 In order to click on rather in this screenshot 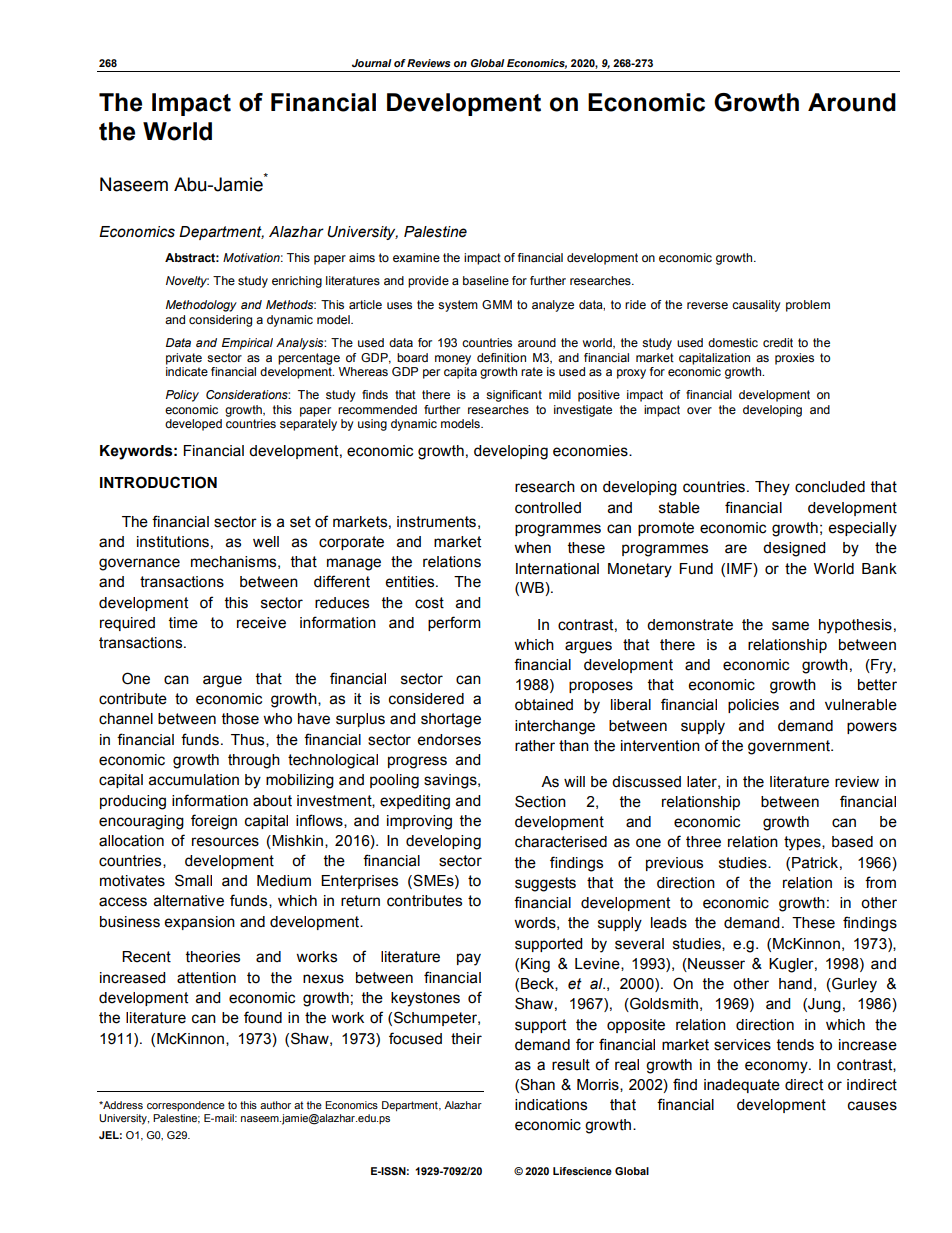, I will do `click(535, 746)`.
